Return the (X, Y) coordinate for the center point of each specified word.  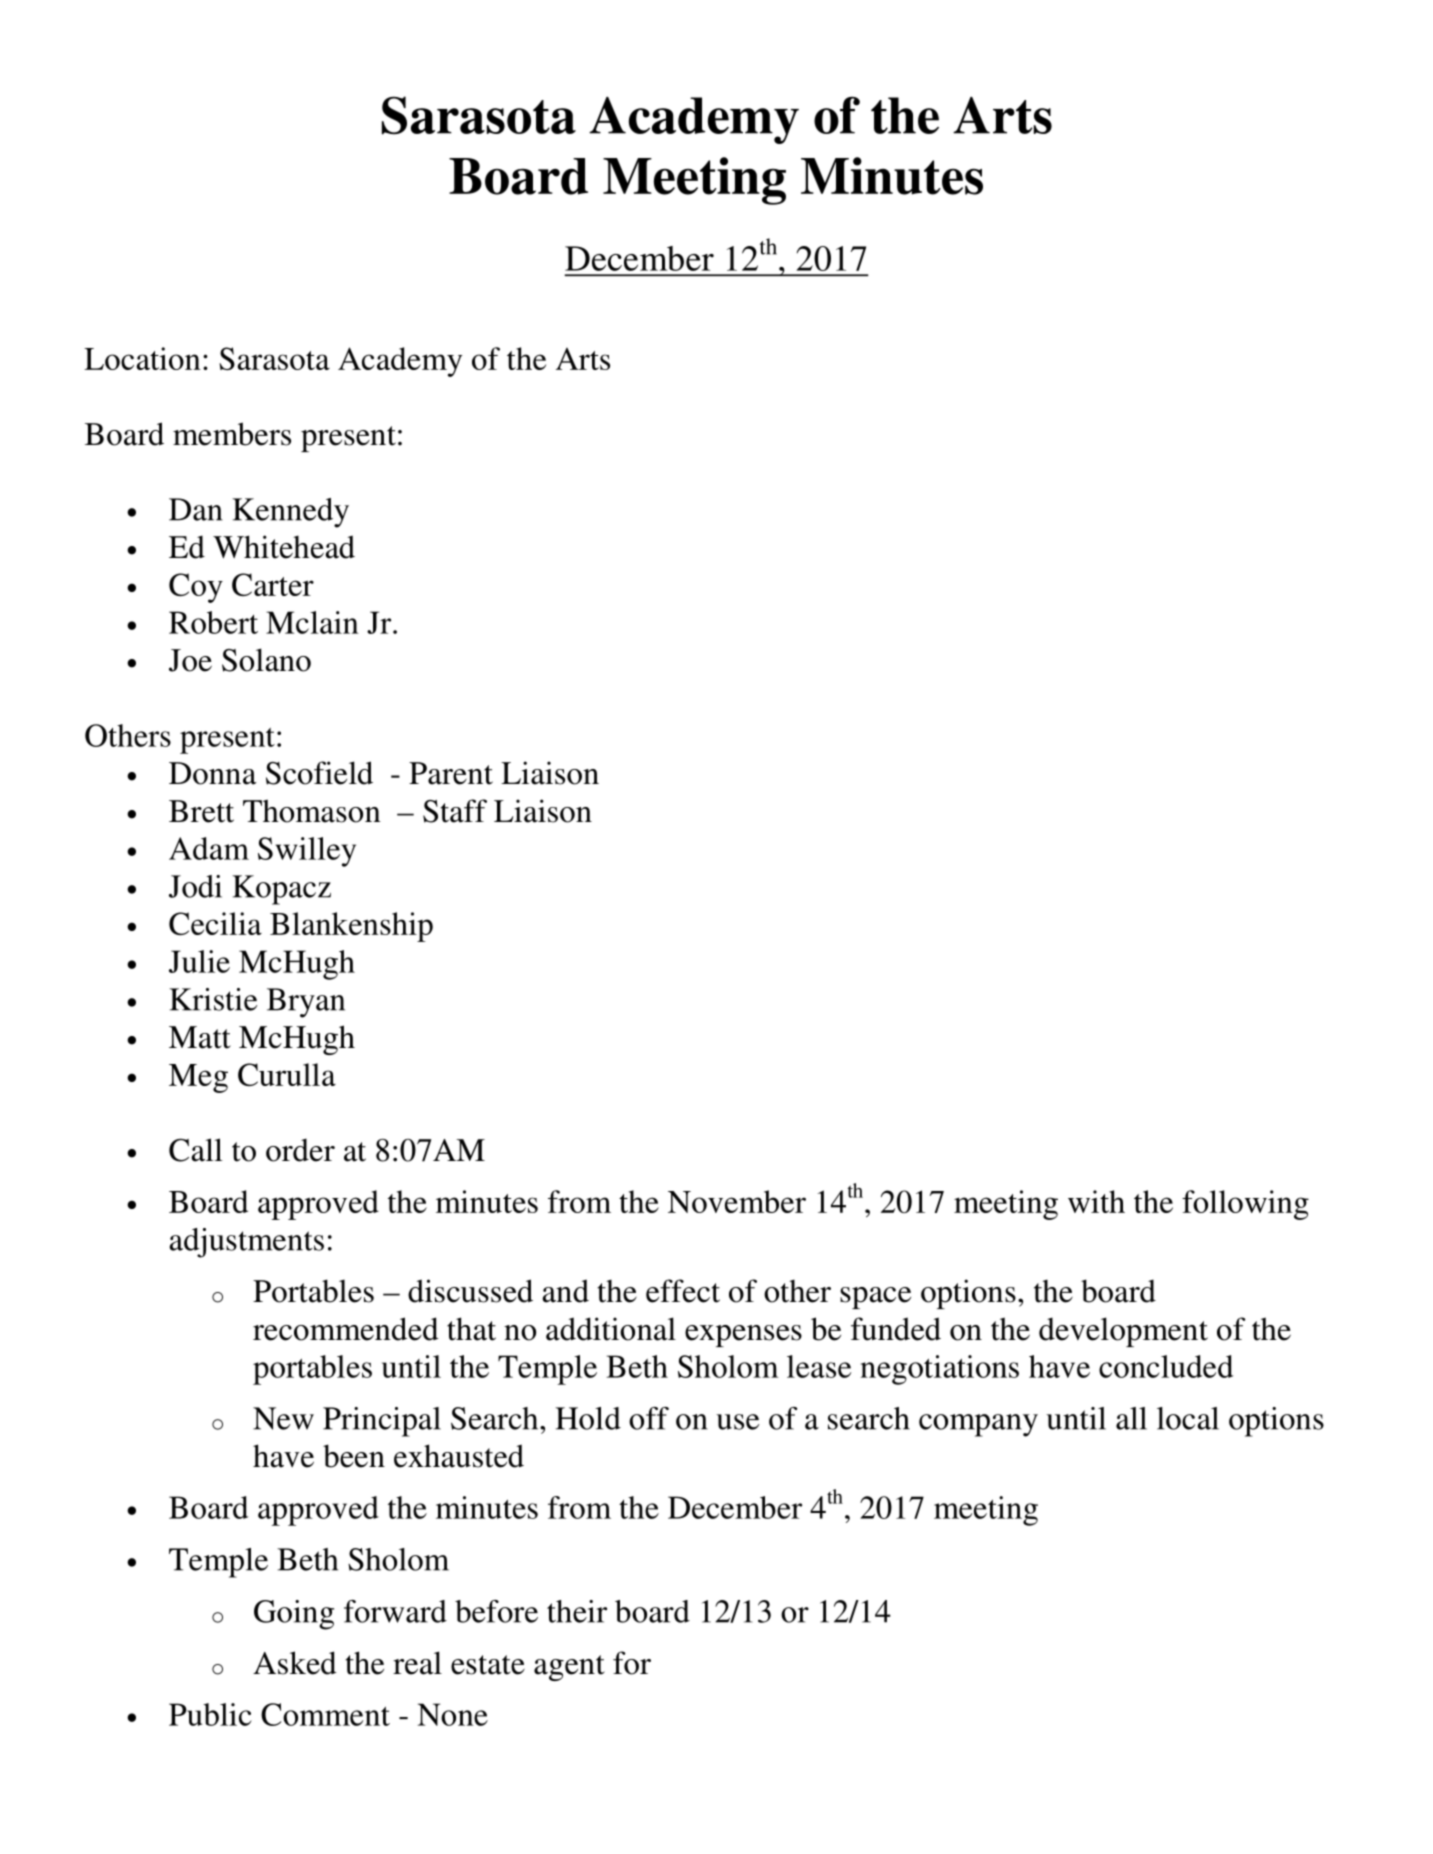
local (1188, 1418)
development (1123, 1332)
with (1096, 1201)
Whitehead (284, 547)
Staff (455, 811)
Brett (201, 811)
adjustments (246, 1243)
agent (569, 1668)
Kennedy (290, 513)
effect (683, 1291)
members (232, 434)
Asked (295, 1663)
